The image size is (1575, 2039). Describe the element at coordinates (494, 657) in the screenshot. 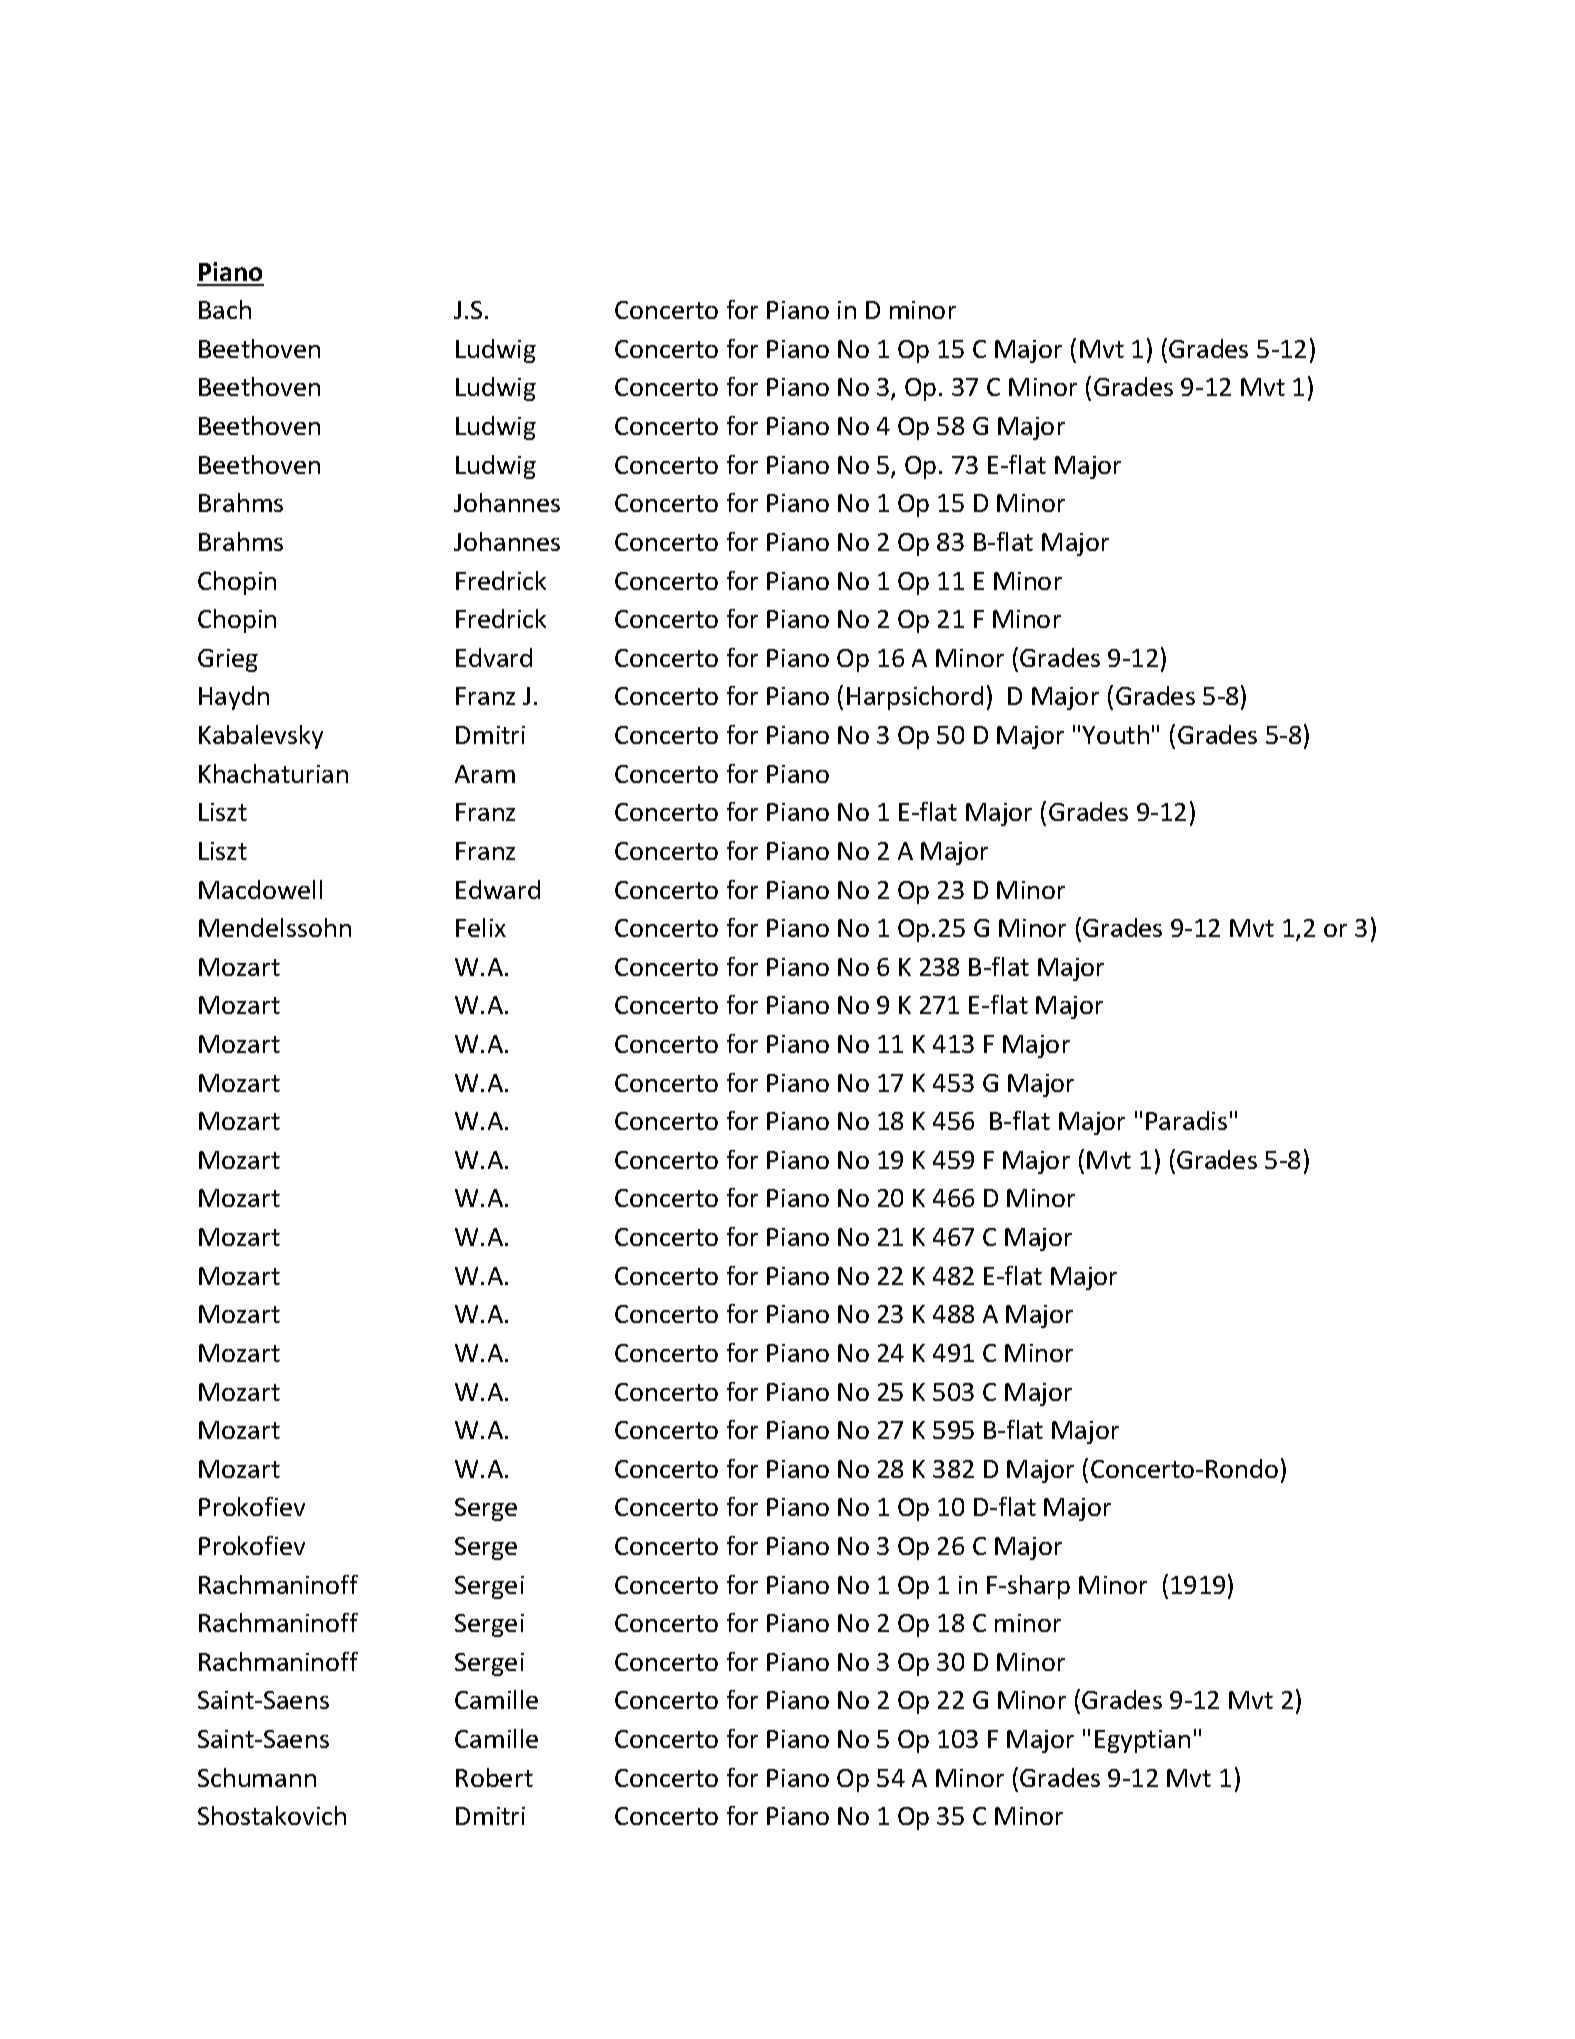

I see `Edvard` at that location.
